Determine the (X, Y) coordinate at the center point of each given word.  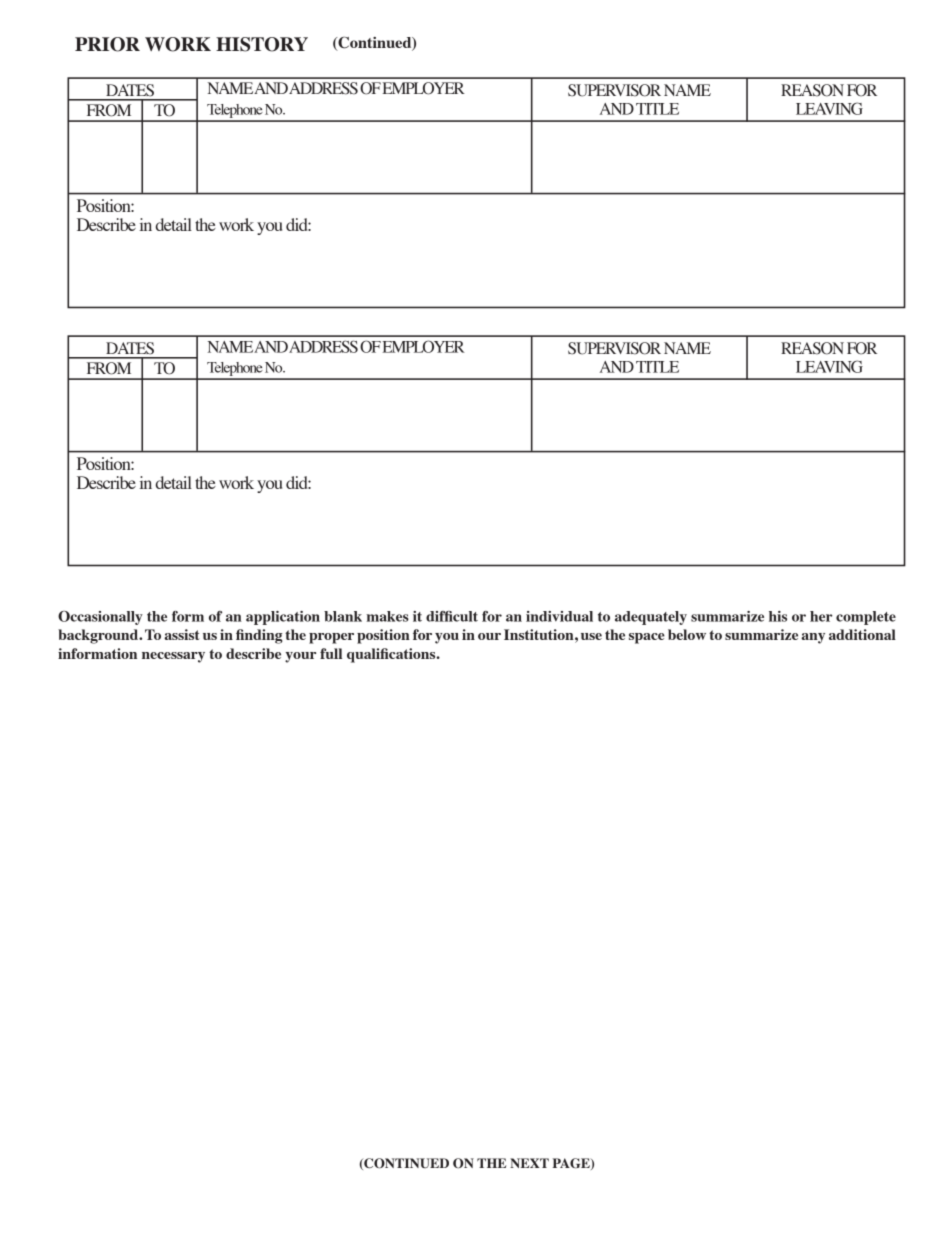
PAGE (572, 1164)
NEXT (529, 1163)
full (331, 653)
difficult (452, 616)
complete (866, 618)
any (813, 638)
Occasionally (100, 618)
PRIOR (107, 44)
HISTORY (262, 44)
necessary (173, 657)
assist (182, 634)
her (821, 616)
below (687, 634)
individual (559, 616)
